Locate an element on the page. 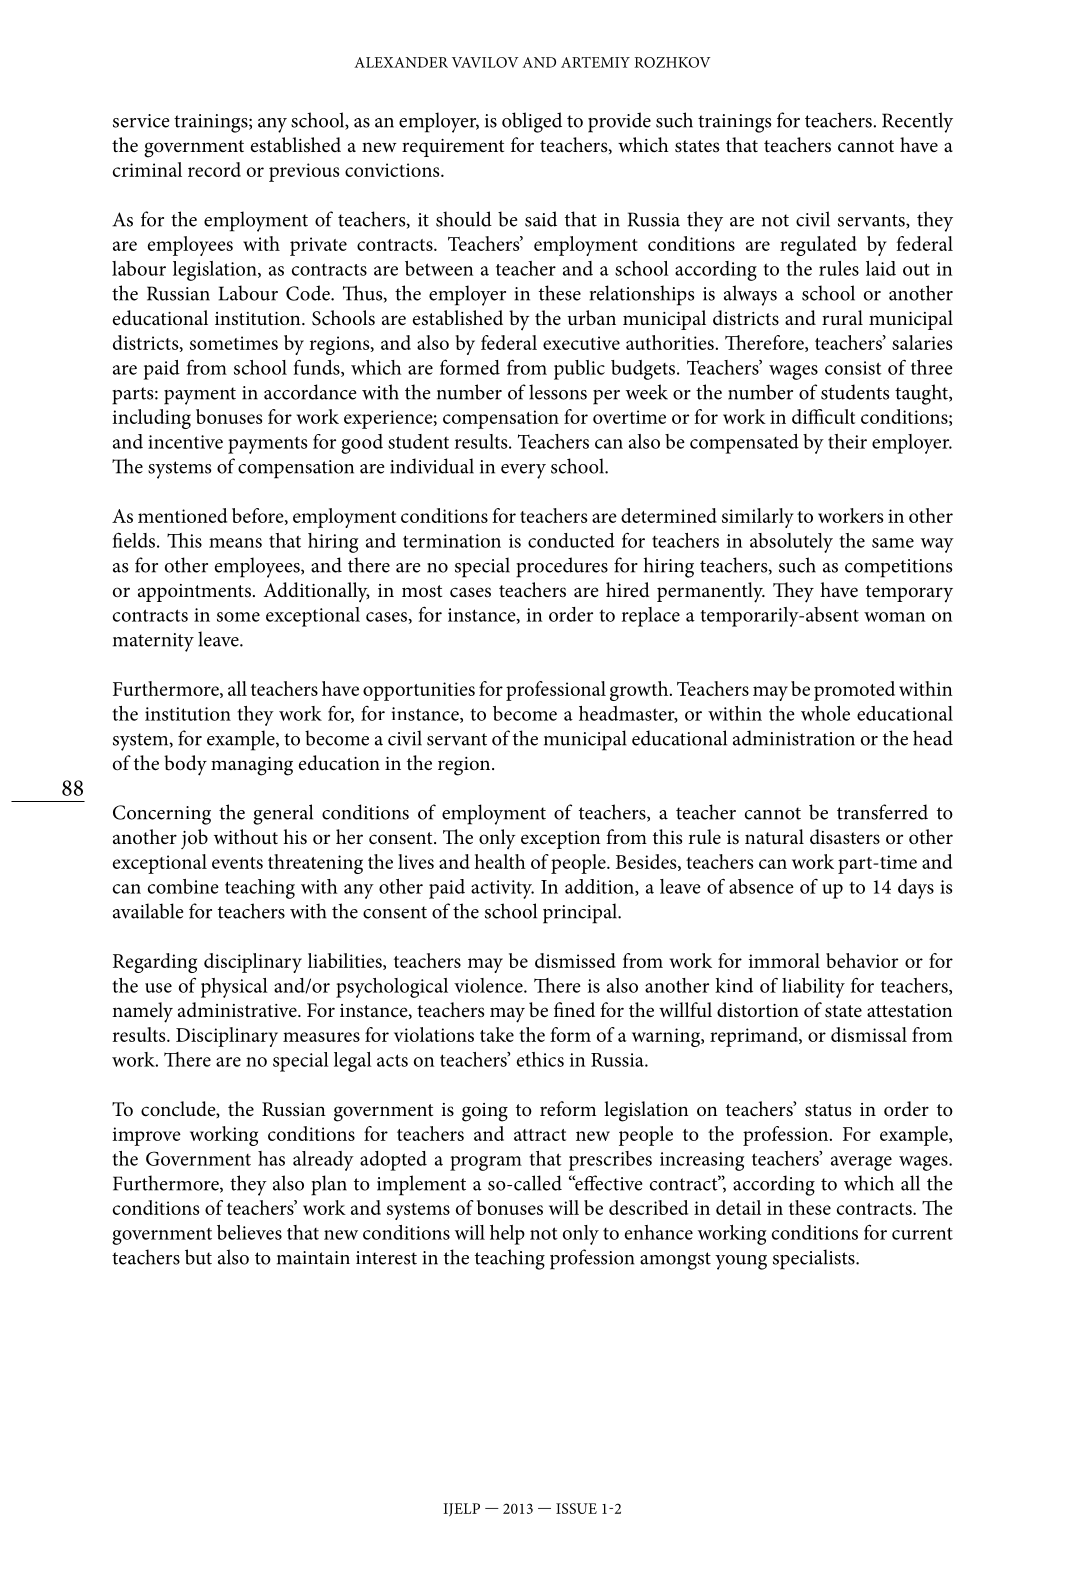 The image size is (1065, 1570). health is located at coordinates (500, 861).
